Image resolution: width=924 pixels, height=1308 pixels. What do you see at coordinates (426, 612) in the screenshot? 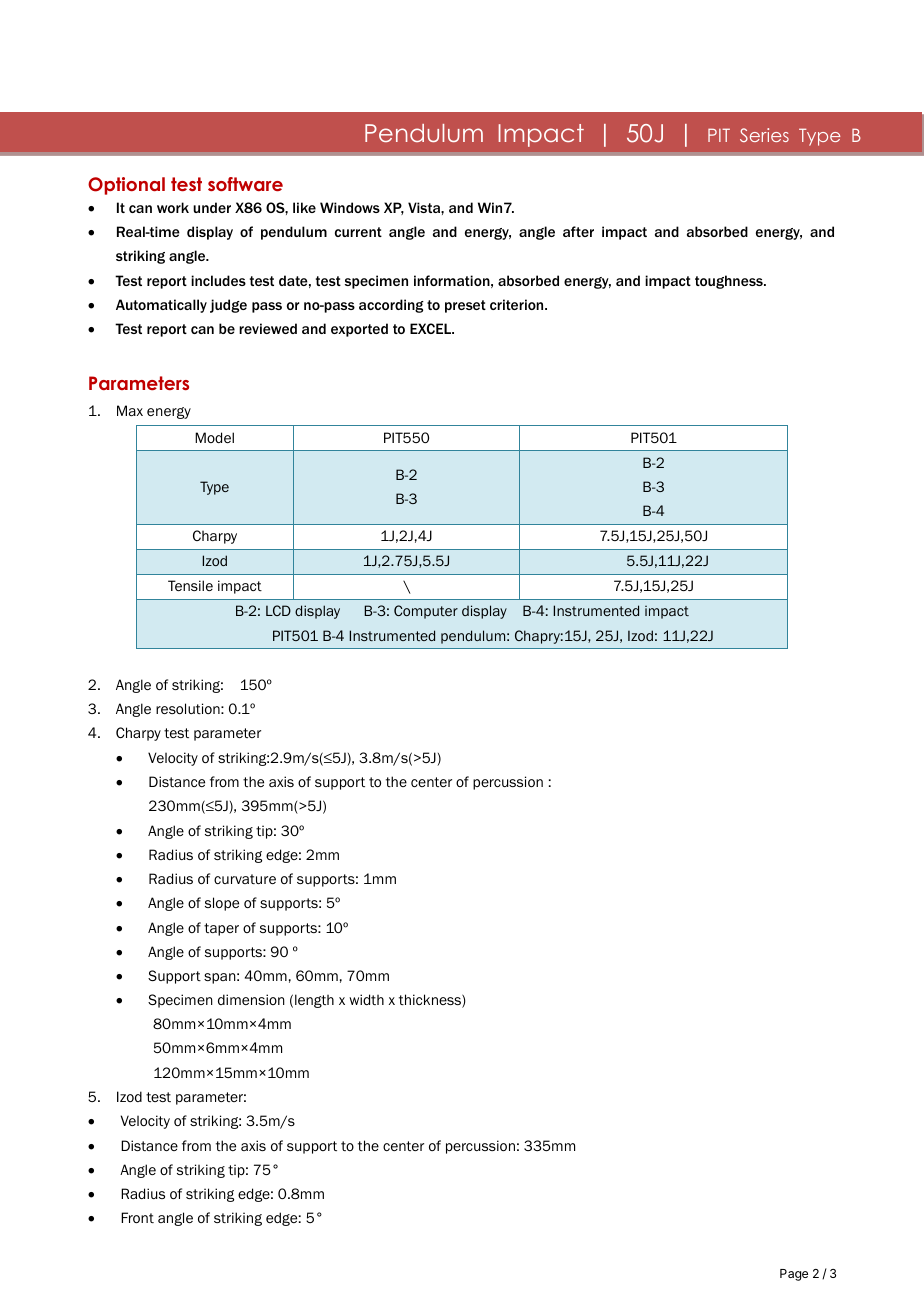
I see `Computer` at bounding box center [426, 612].
